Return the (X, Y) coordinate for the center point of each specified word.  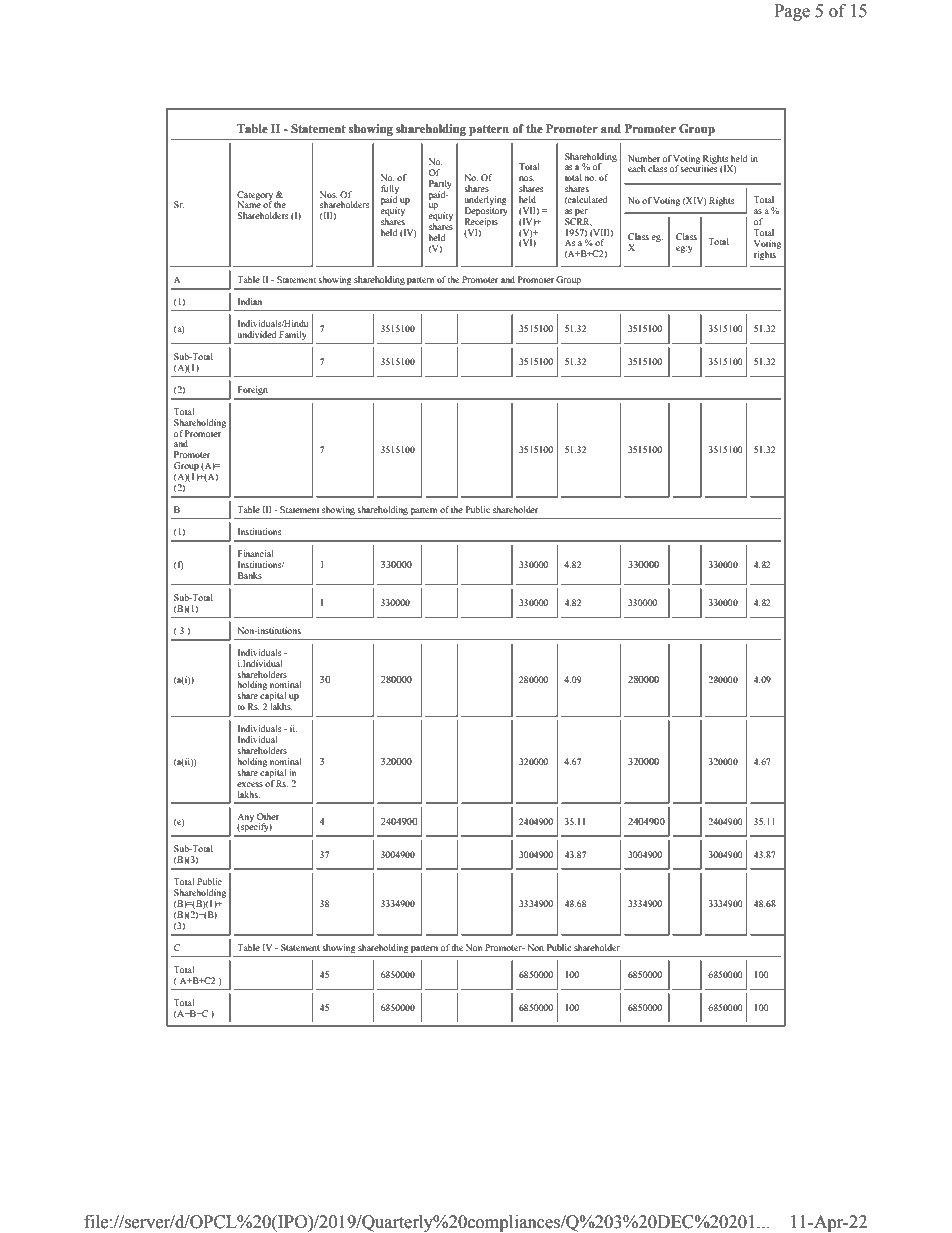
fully (390, 191)
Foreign (253, 390)
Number (644, 158)
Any (245, 818)
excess (250, 784)
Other (268, 816)
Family (293, 335)
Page (792, 12)
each (637, 168)
